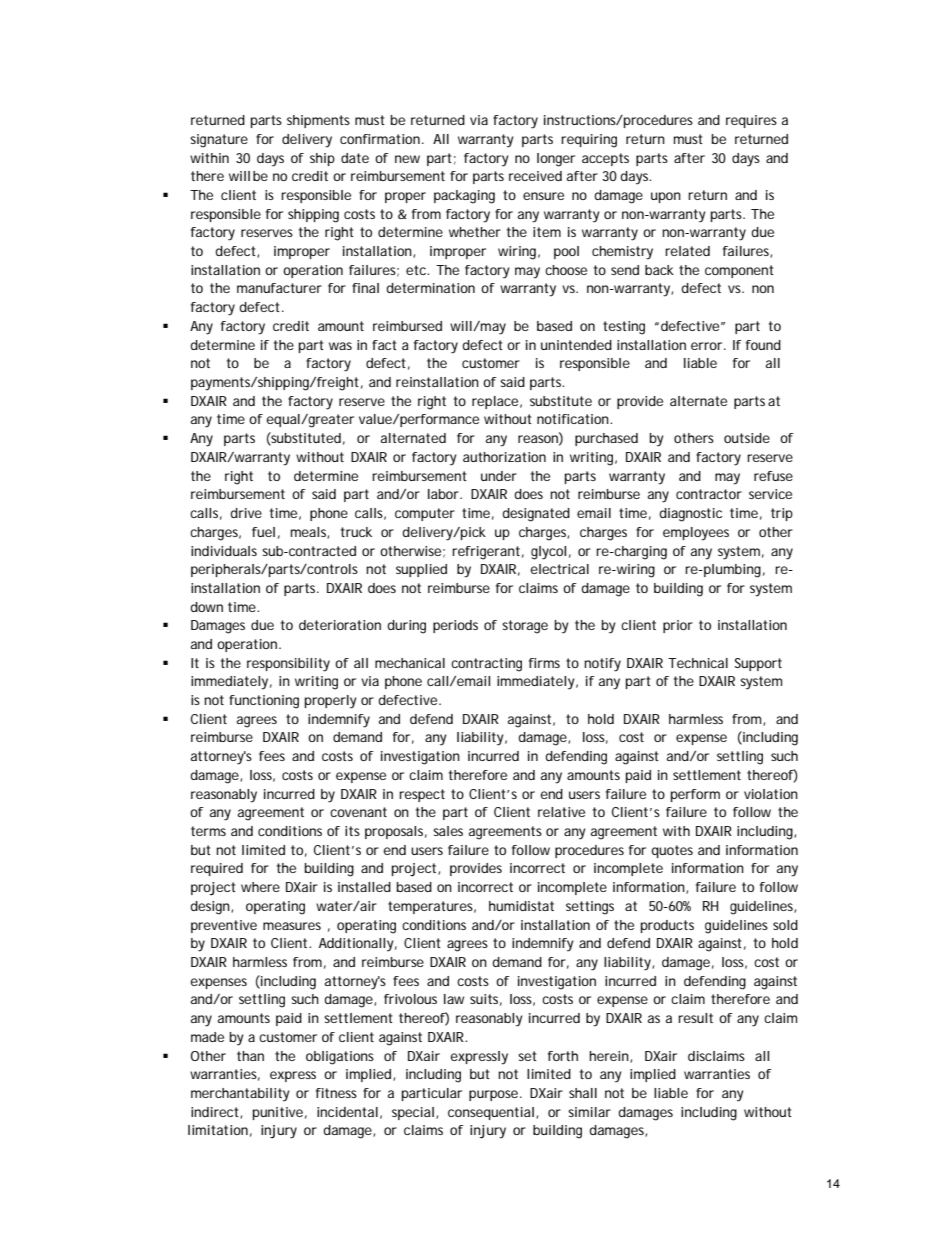 The image size is (952, 1233). I want to click on merchantability, so click(240, 1095).
